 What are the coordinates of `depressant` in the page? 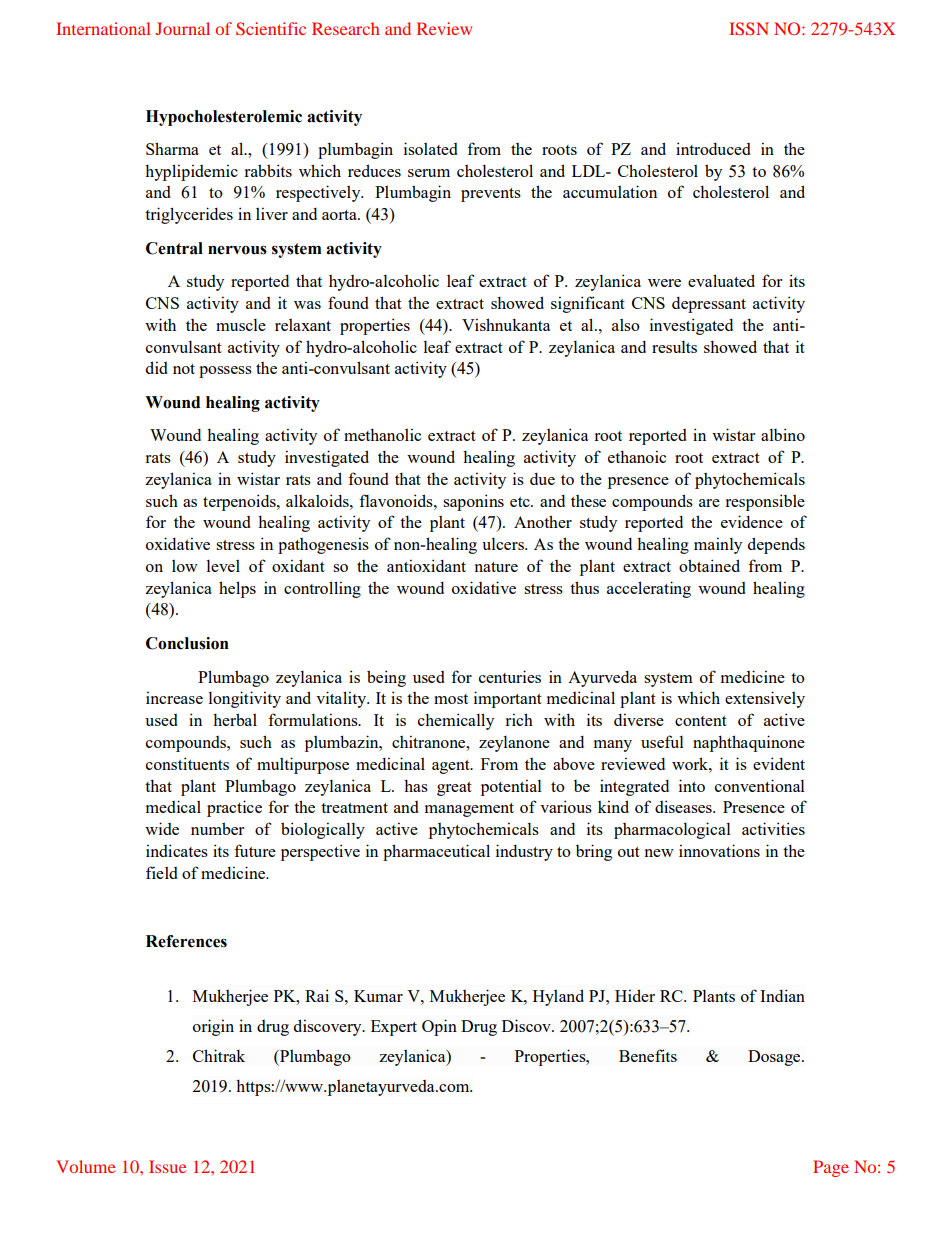 It's located at (709, 304).
